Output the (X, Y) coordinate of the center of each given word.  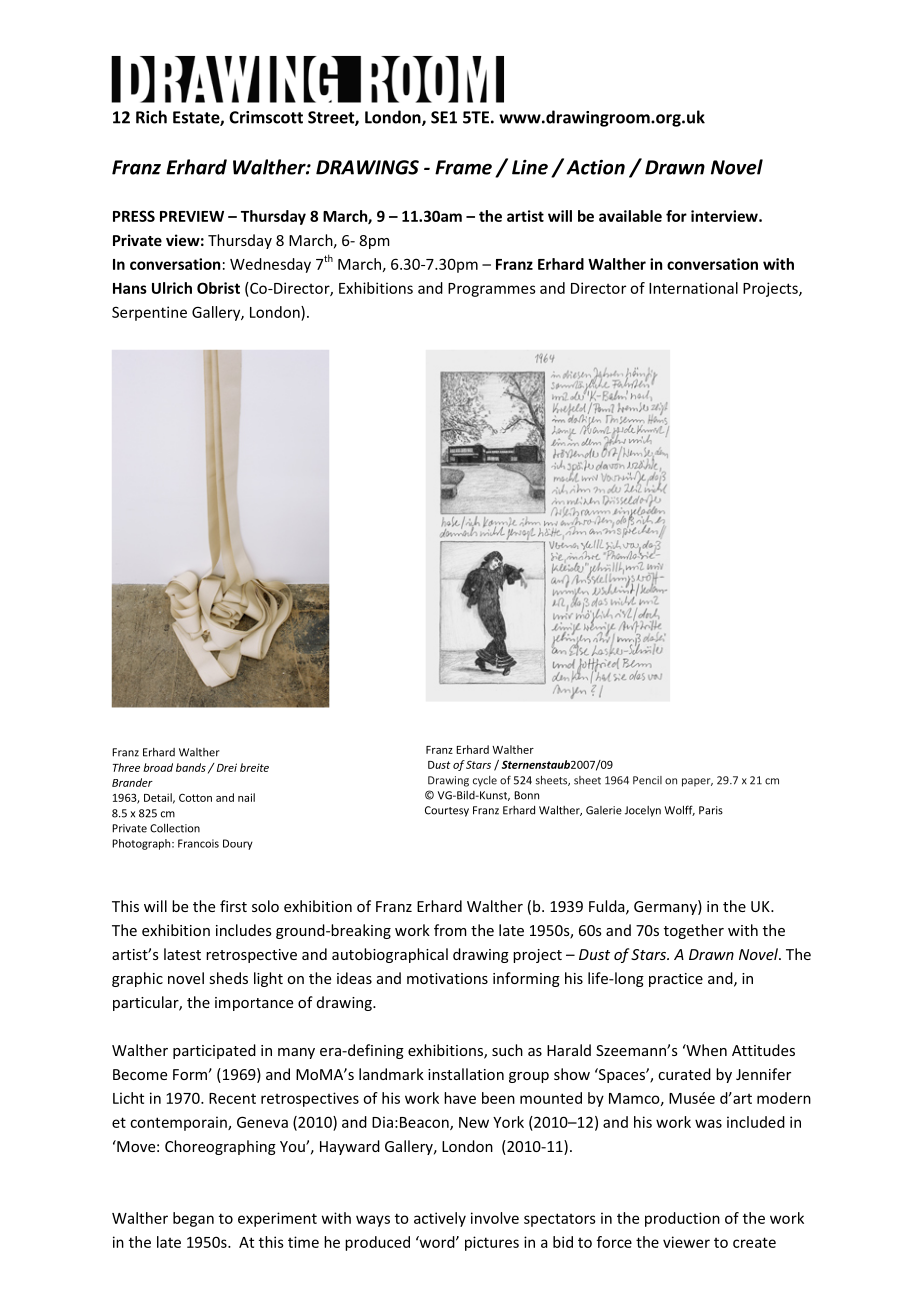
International (693, 288)
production (682, 1219)
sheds (228, 978)
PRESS (134, 216)
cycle (485, 781)
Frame (463, 167)
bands (191, 767)
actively (440, 1219)
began (193, 1219)
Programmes (492, 290)
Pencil (647, 780)
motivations (447, 978)
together (694, 931)
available (630, 216)
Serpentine (149, 313)
